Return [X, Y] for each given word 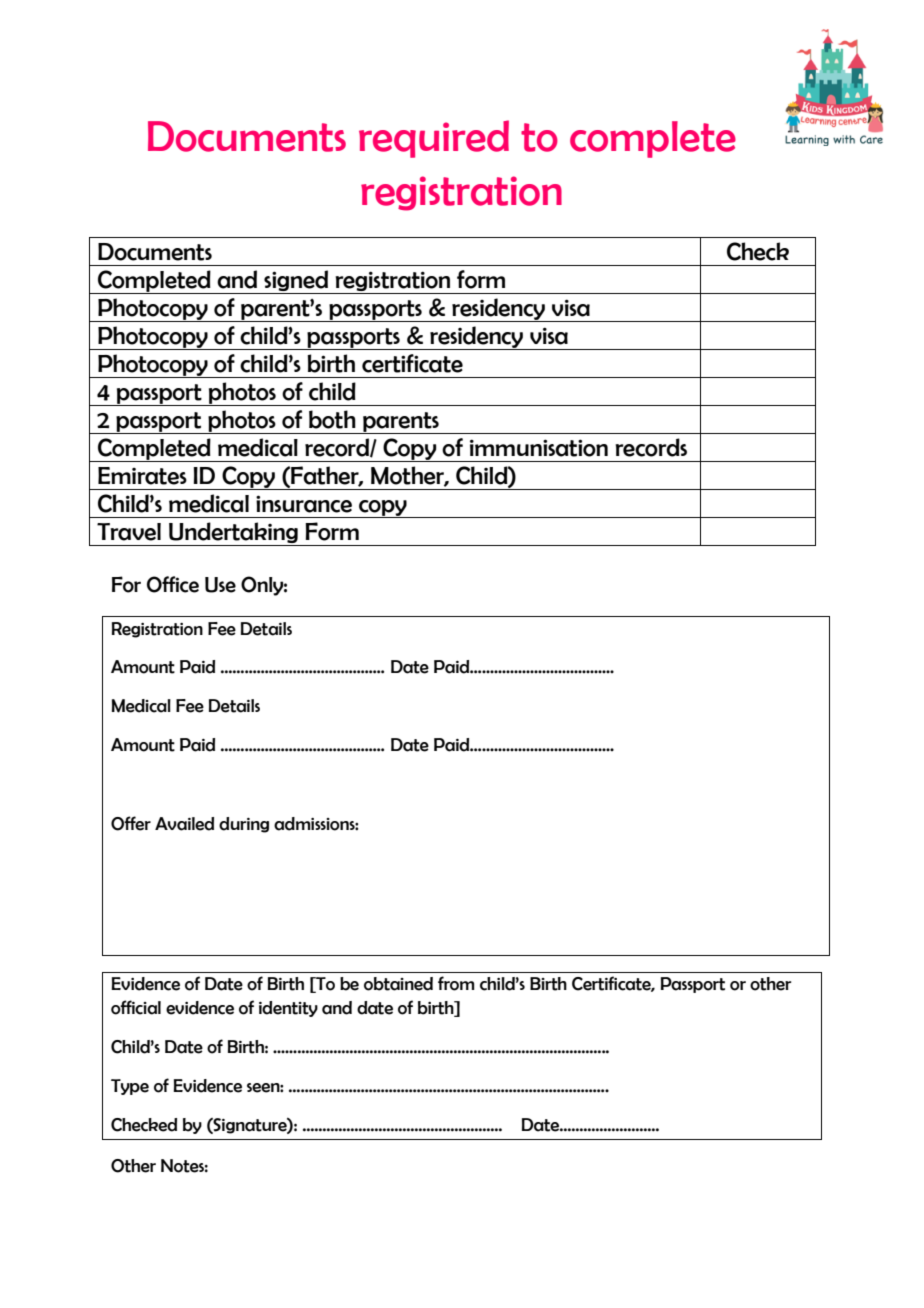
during [244, 825]
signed [296, 280]
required [434, 139]
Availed [184, 824]
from [456, 983]
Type [130, 1087]
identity [288, 1009]
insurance [304, 504]
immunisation [539, 448]
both [332, 419]
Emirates [142, 476]
